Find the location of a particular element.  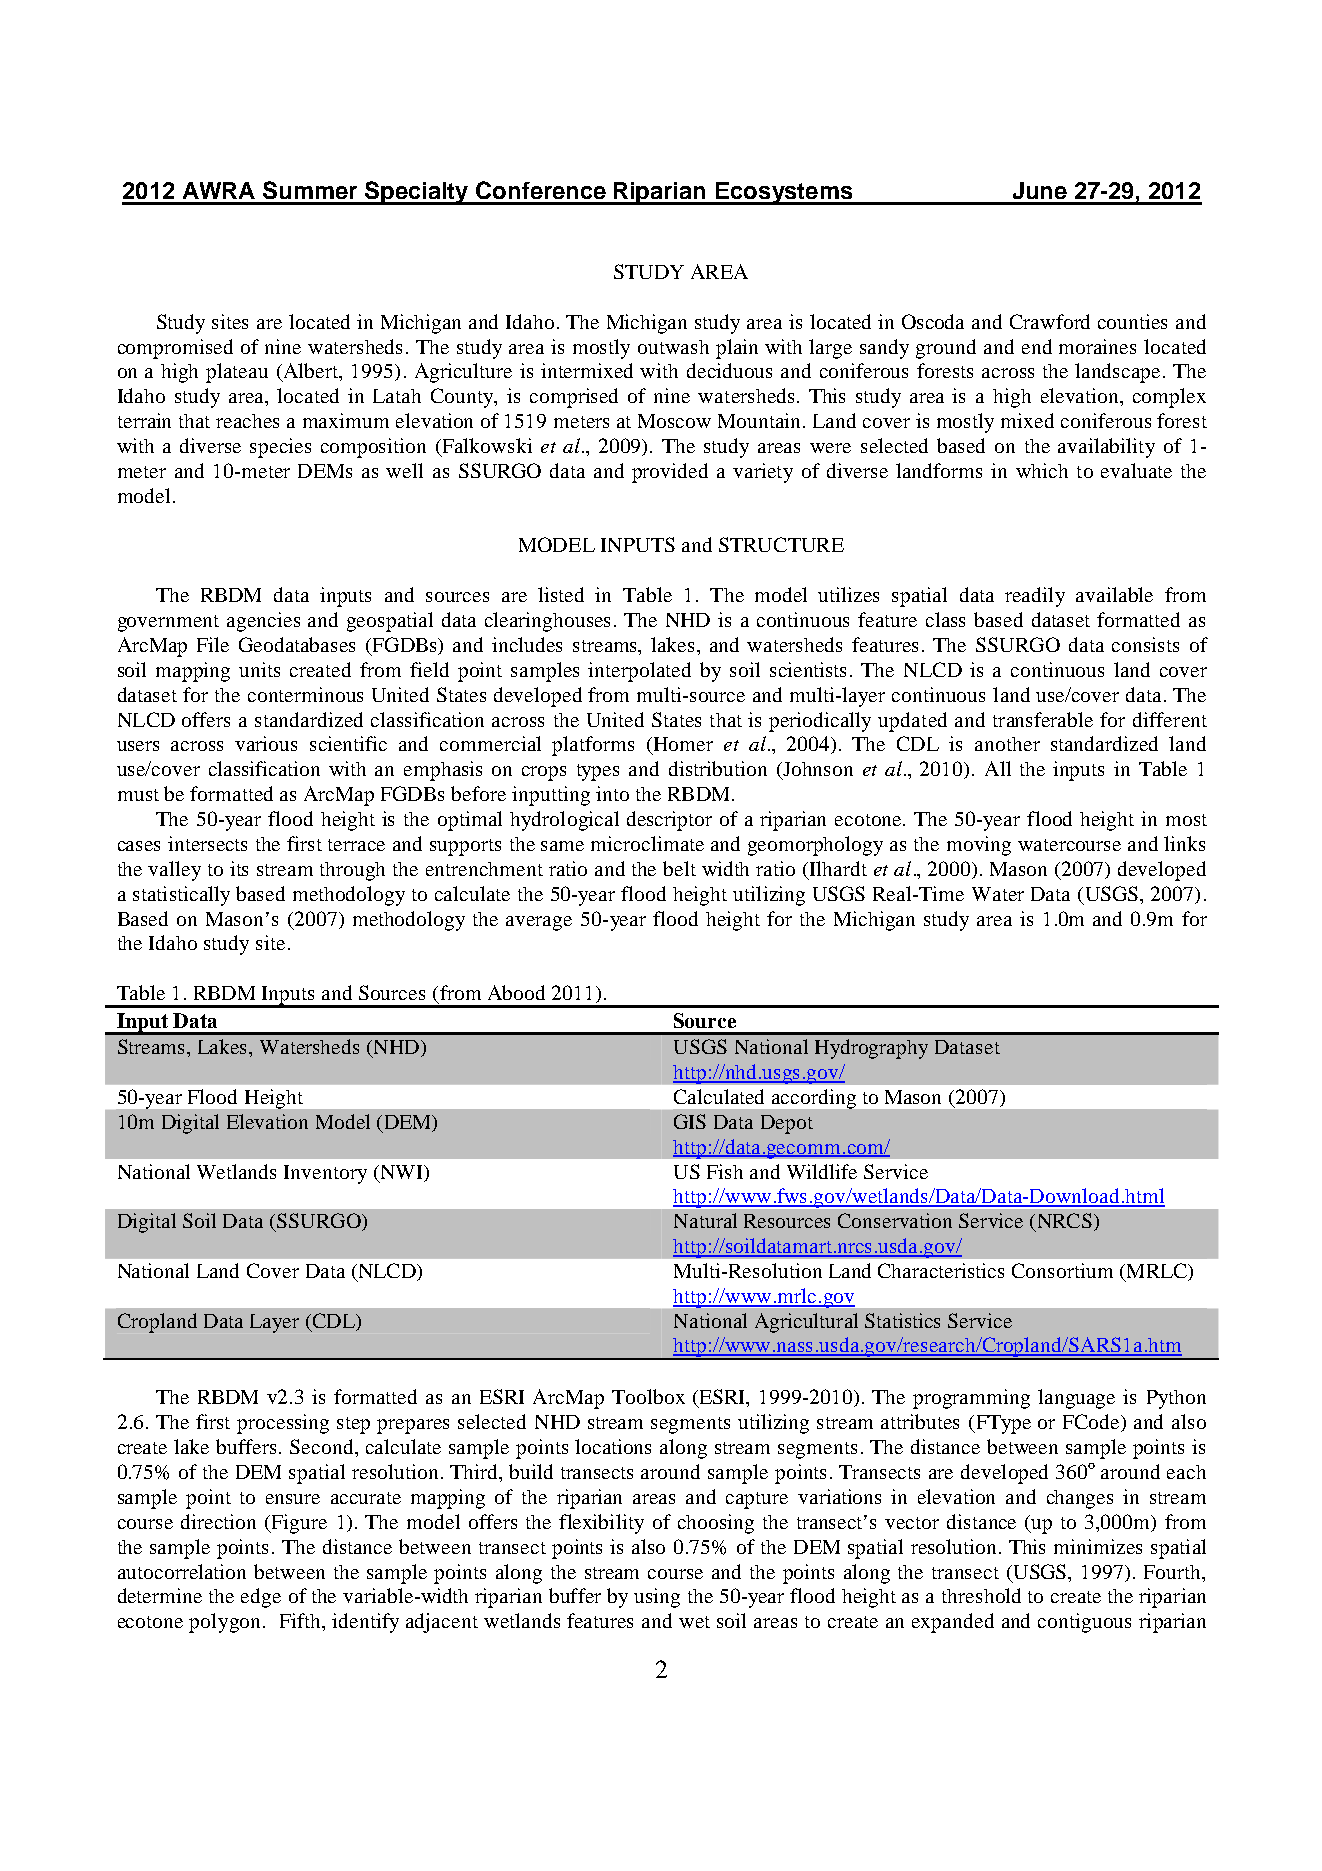

readily is located at coordinates (1035, 597).
